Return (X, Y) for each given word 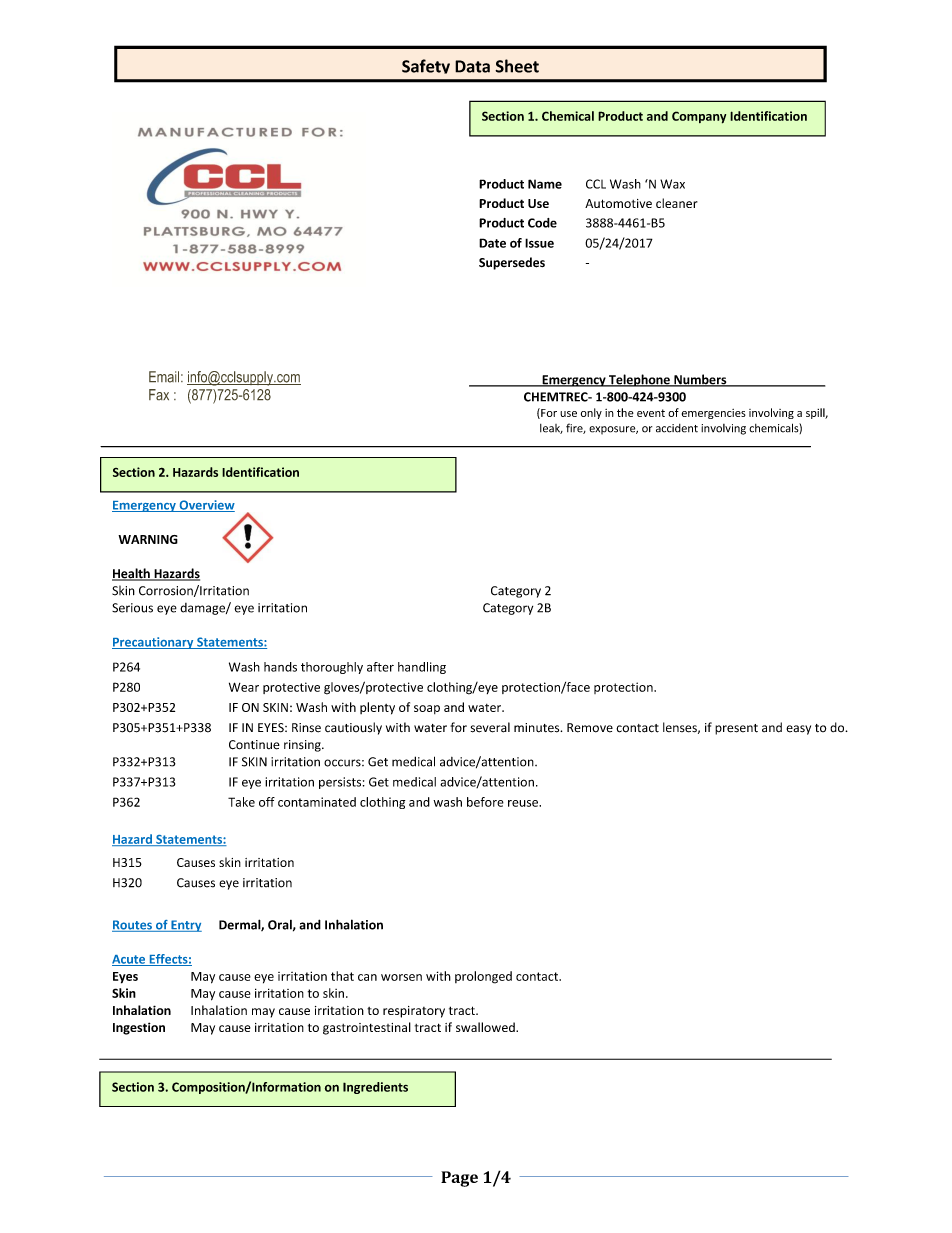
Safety (426, 66)
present (736, 729)
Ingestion (139, 1028)
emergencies (714, 414)
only (591, 413)
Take (241, 802)
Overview (206, 506)
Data (472, 66)
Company (699, 117)
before (485, 802)
